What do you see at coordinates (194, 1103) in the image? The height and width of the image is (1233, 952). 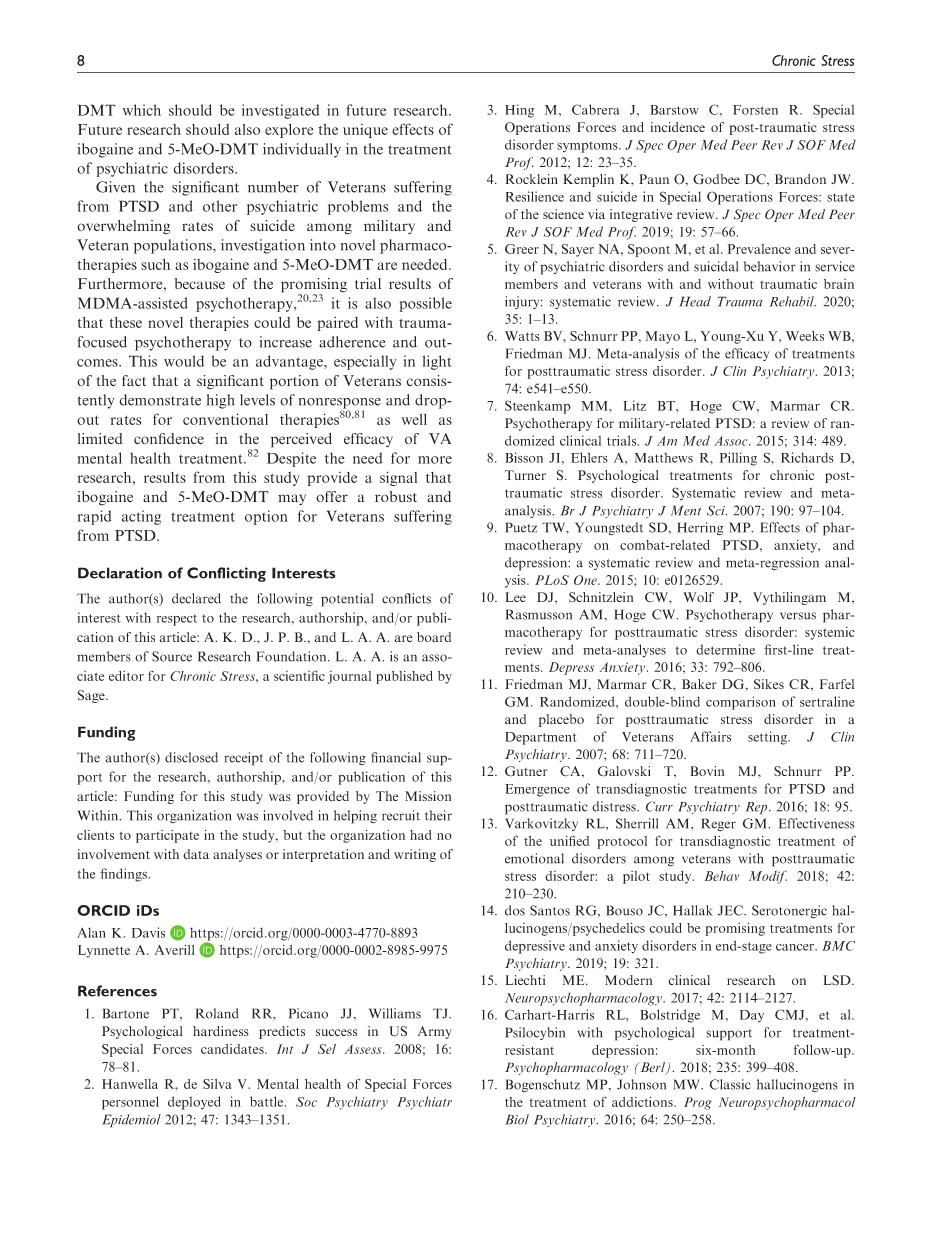 I see `deployed` at bounding box center [194, 1103].
